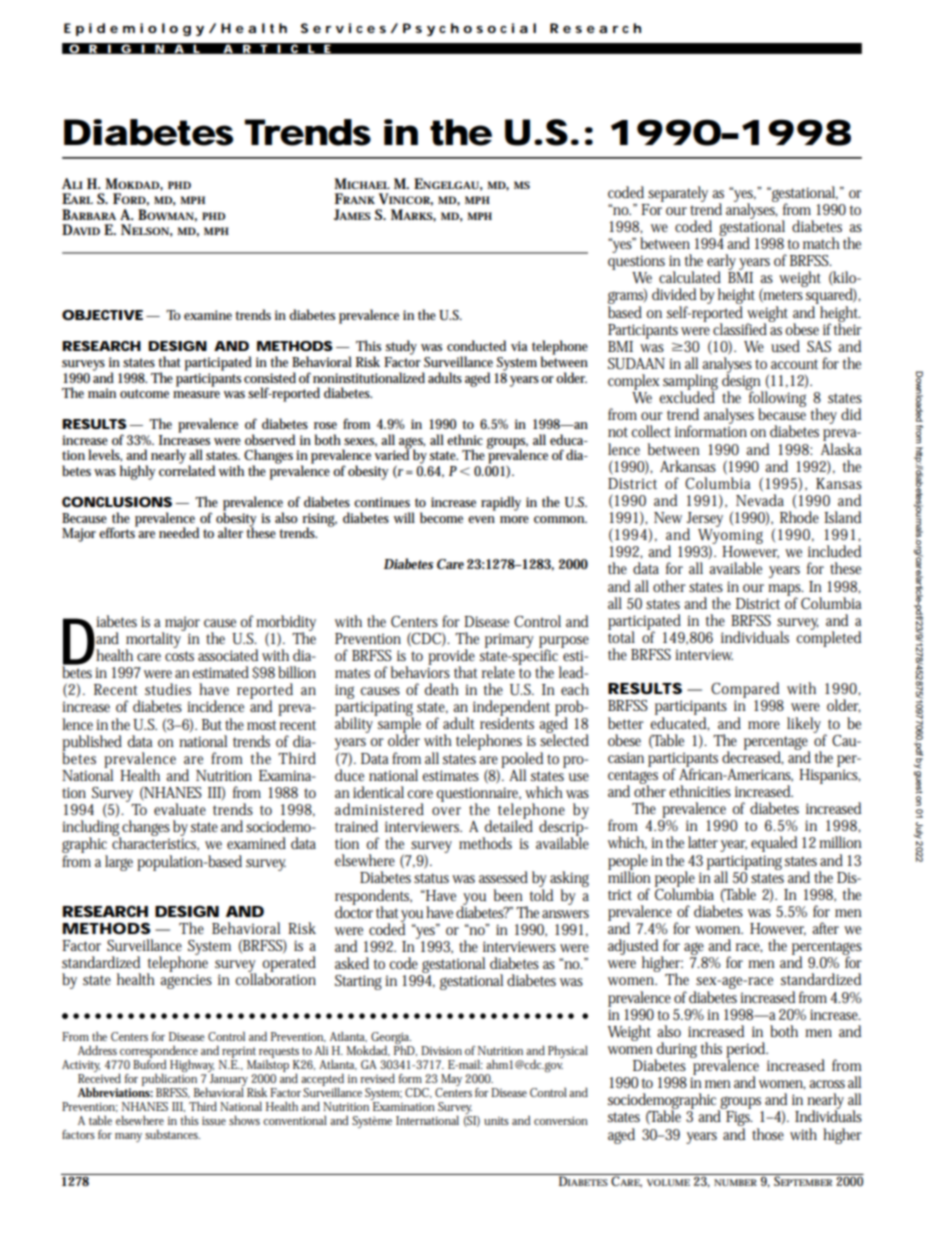 The image size is (952, 1233). Describe the element at coordinates (799, 517) in the screenshot. I see `Rhode` at that location.
